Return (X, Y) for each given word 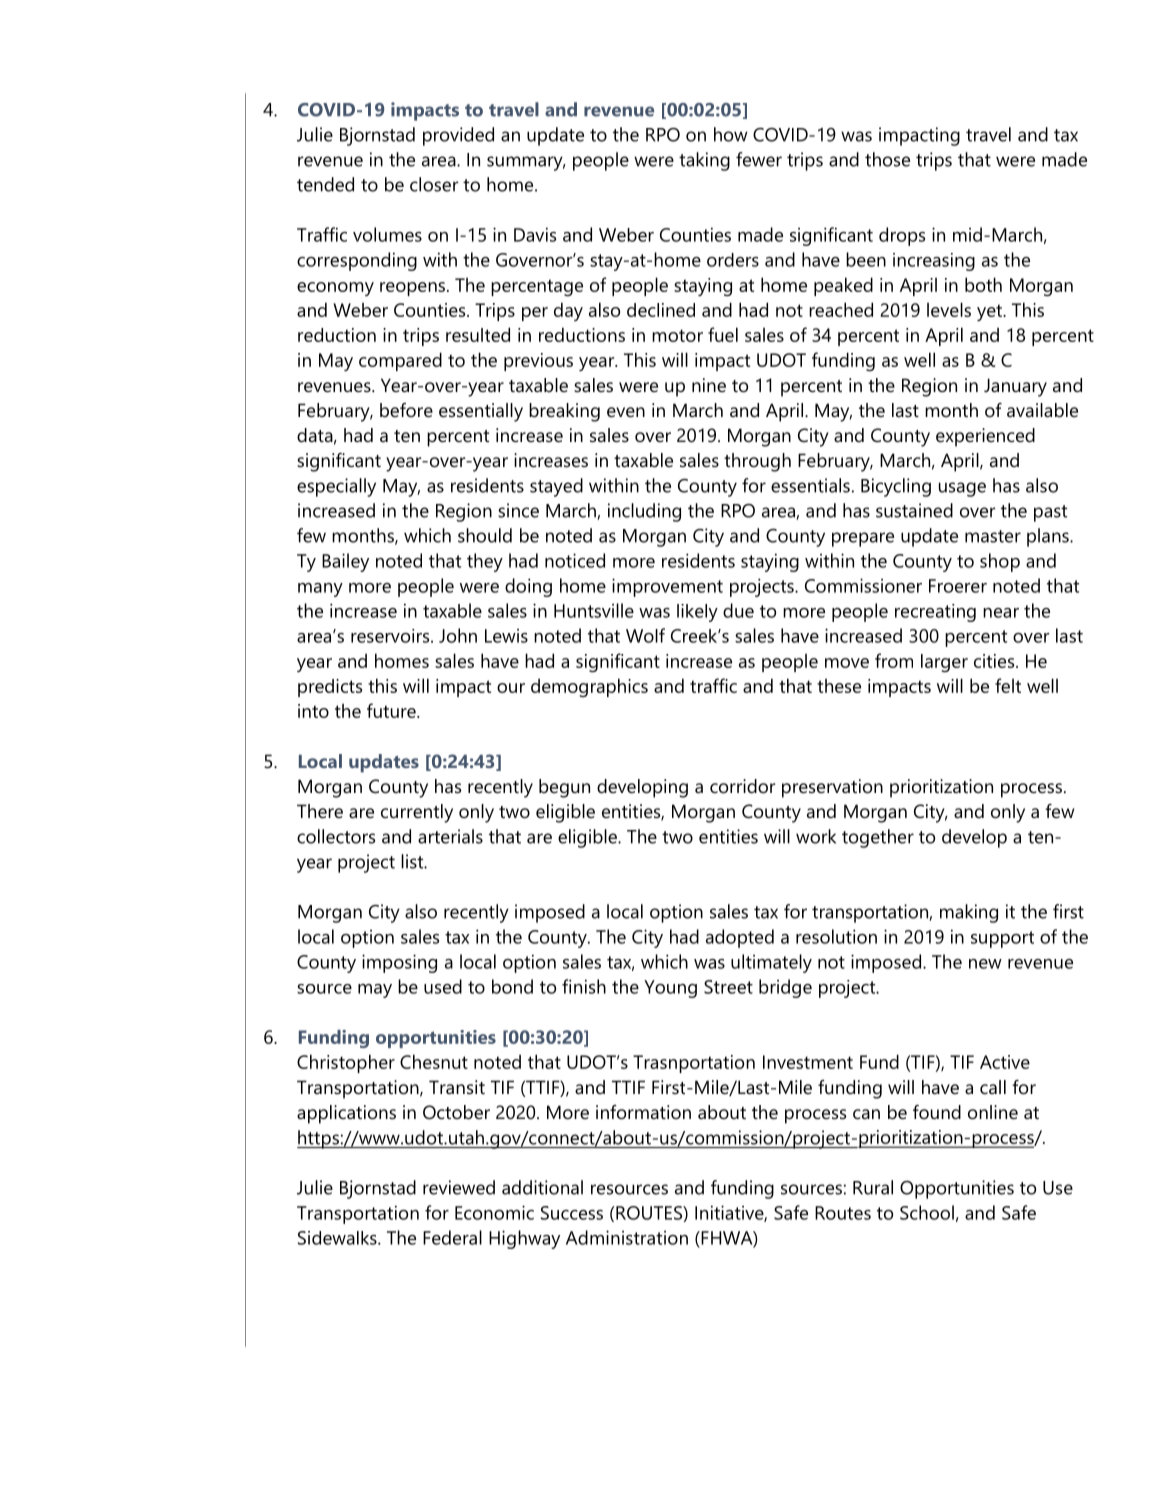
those (887, 159)
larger (944, 663)
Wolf (645, 635)
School (927, 1212)
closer (434, 184)
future (392, 710)
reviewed (459, 1187)
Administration (627, 1237)
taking (704, 161)
